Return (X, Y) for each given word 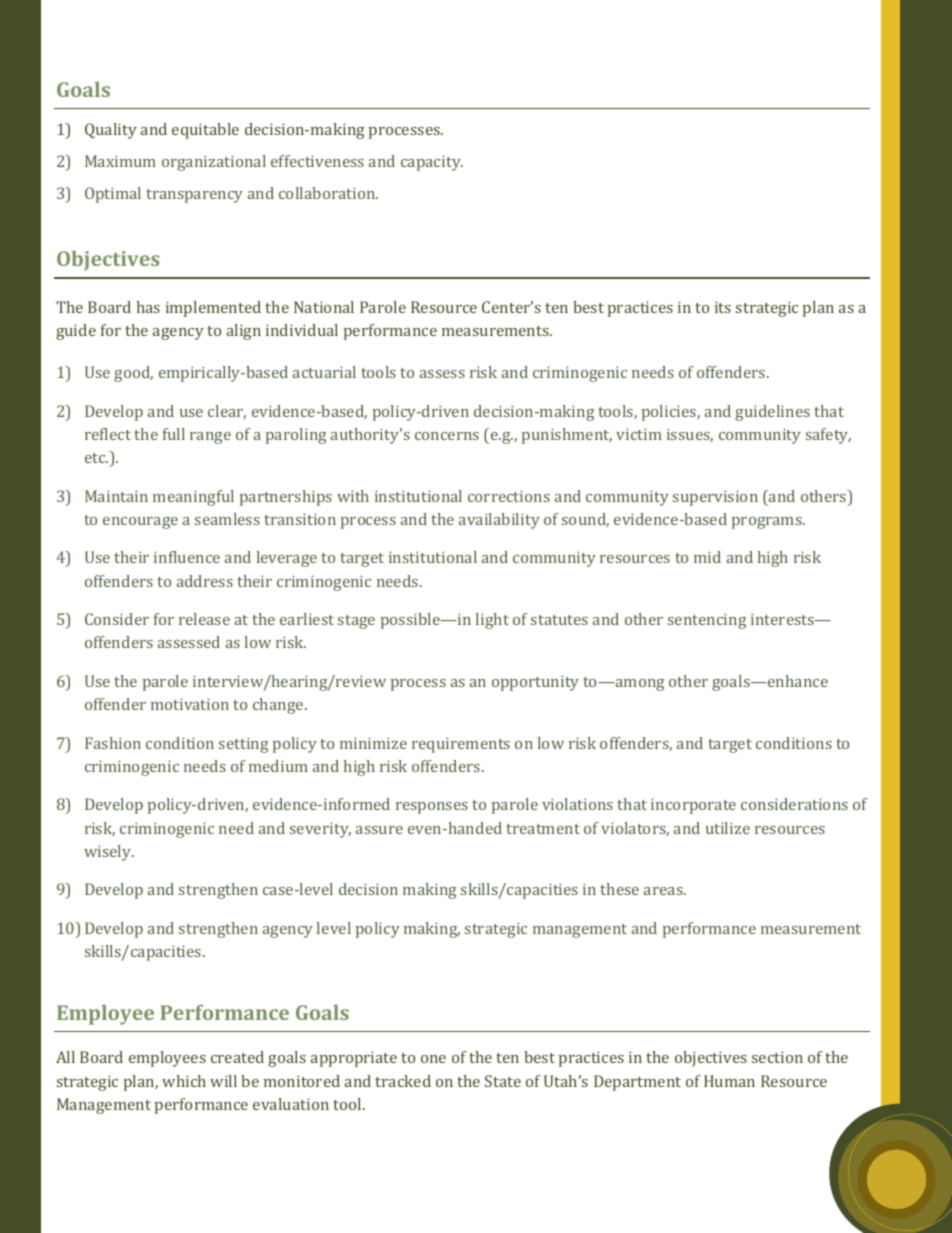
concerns (447, 436)
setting (243, 745)
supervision (715, 498)
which (184, 1081)
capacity (432, 163)
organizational (214, 163)
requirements (461, 745)
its (723, 307)
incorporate (693, 806)
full (174, 434)
